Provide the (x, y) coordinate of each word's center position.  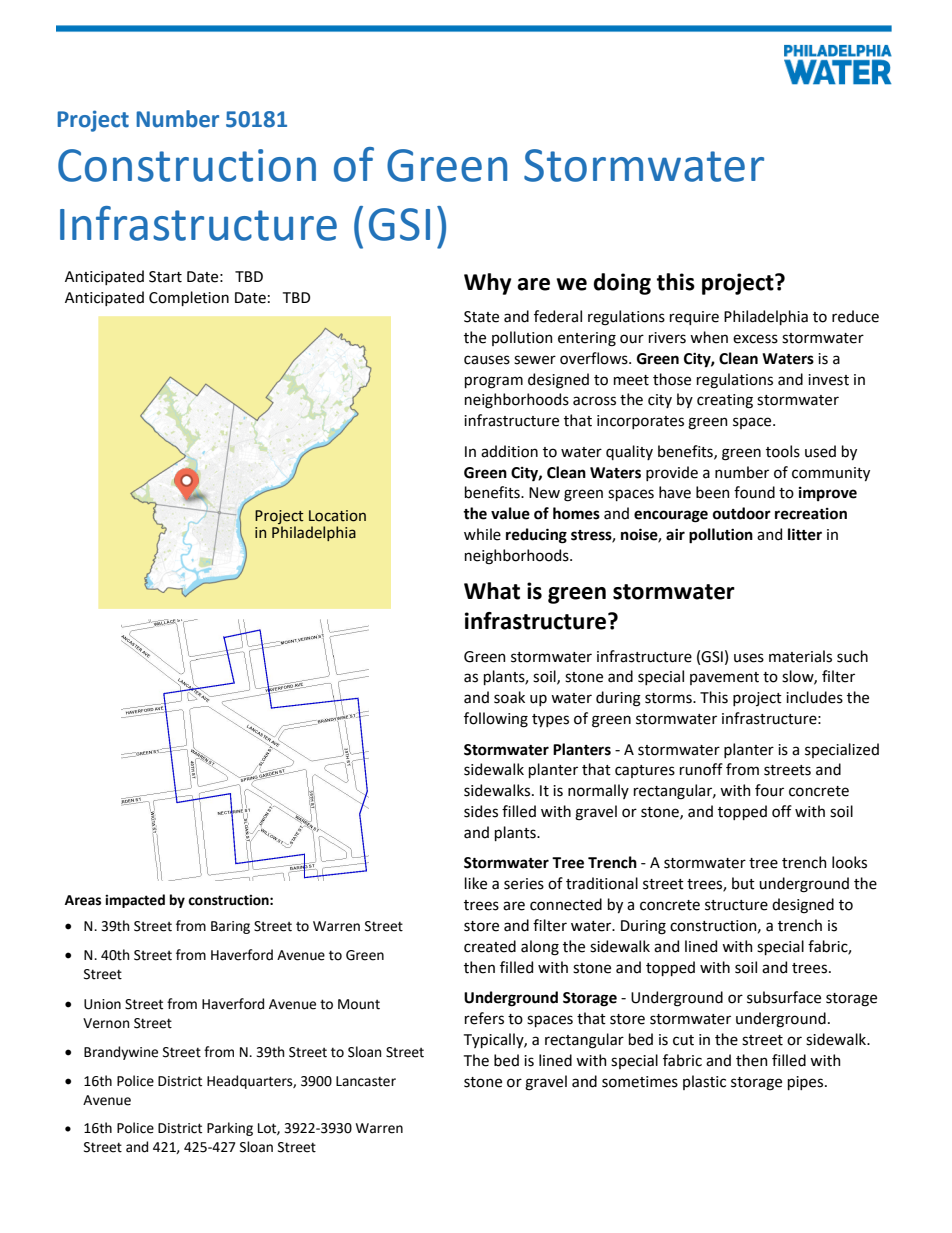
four (769, 790)
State (481, 317)
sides (481, 811)
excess (755, 339)
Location (337, 516)
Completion (189, 298)
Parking (230, 1129)
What (492, 591)
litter (805, 534)
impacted (135, 901)
